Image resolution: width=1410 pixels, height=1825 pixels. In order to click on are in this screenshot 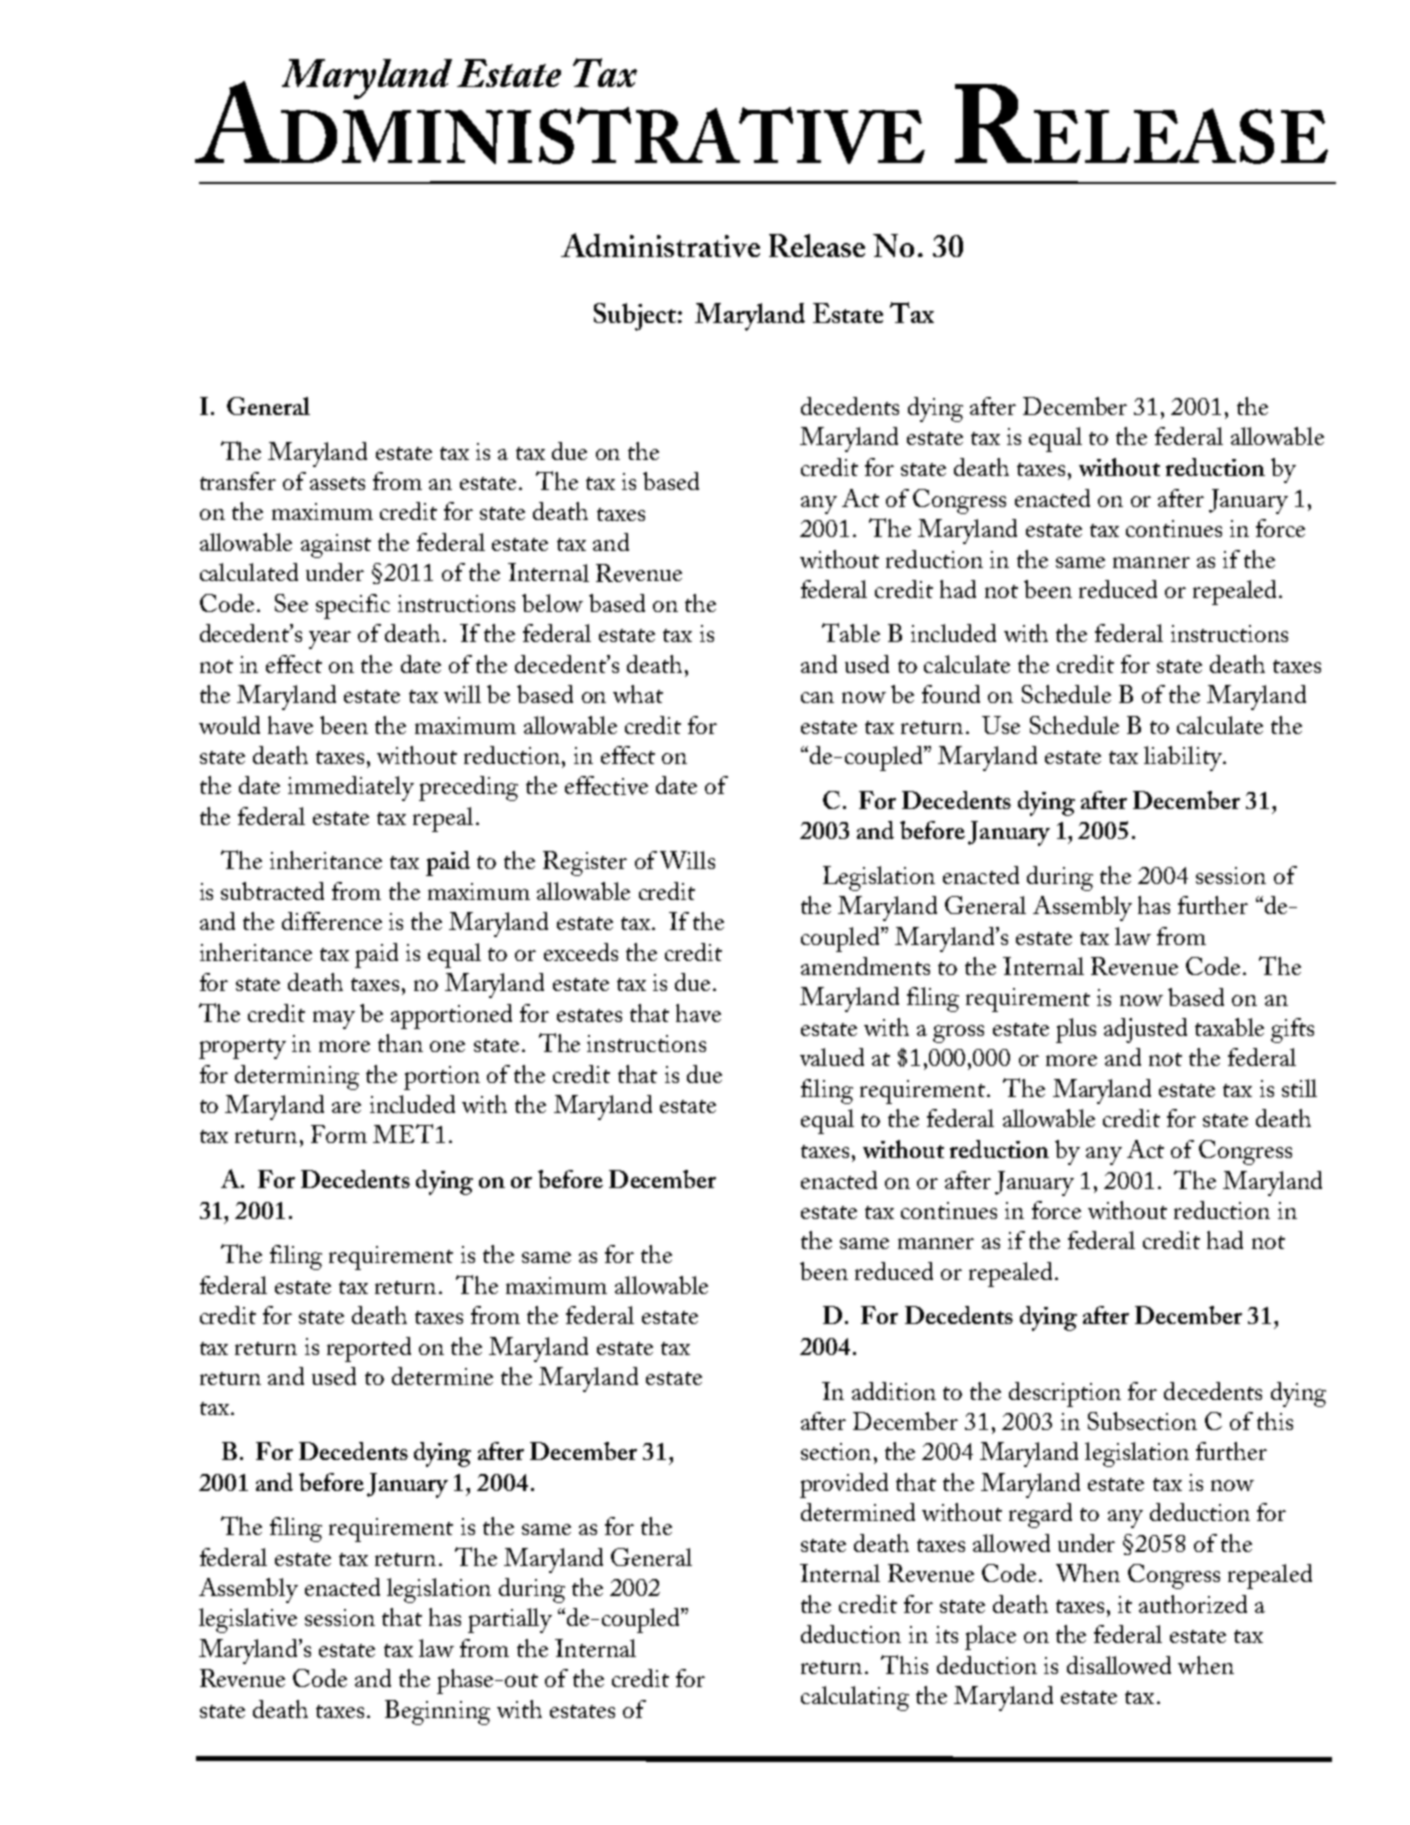, I will do `click(346, 1107)`.
